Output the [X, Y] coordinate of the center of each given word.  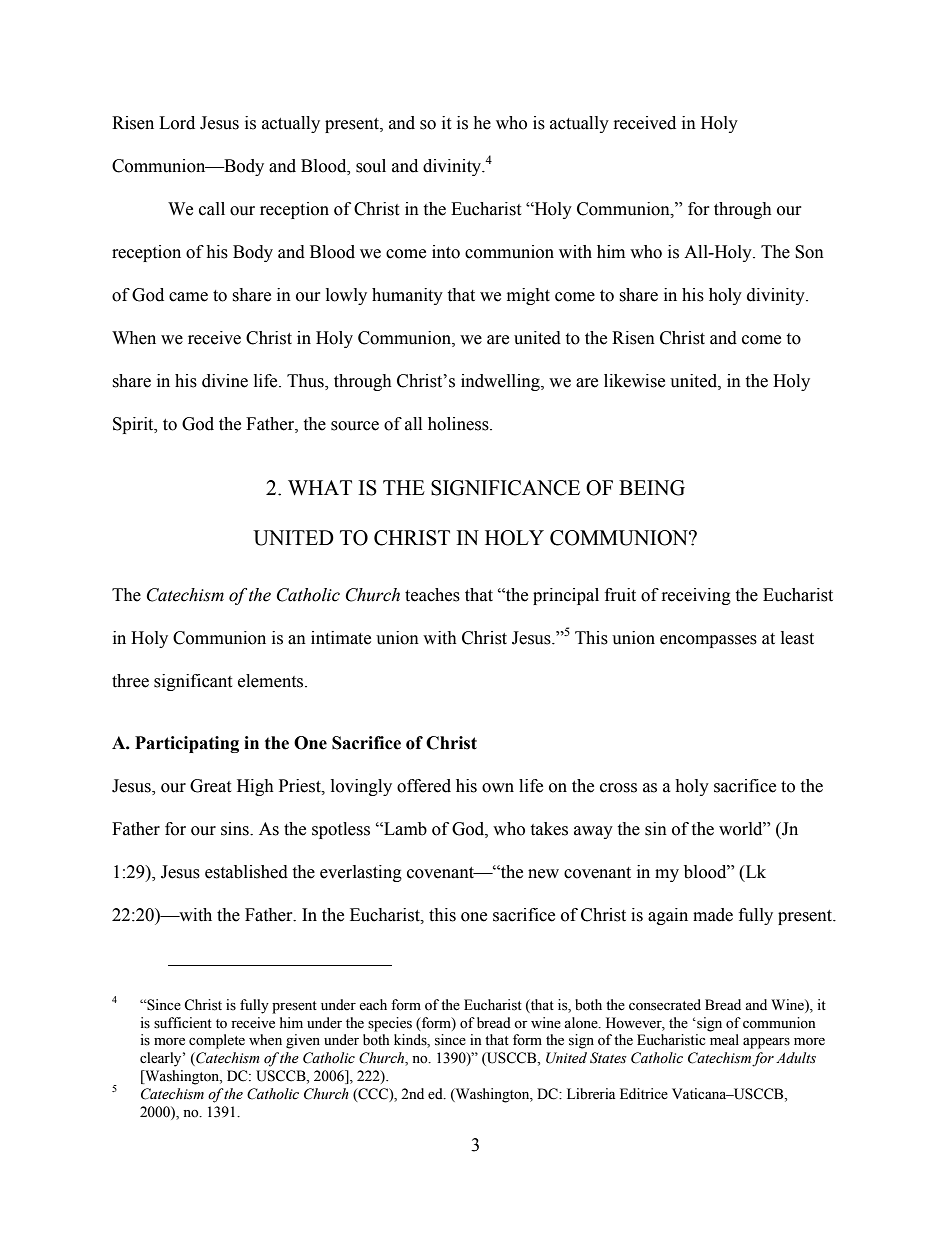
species [390, 1024]
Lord [177, 123]
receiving [696, 596]
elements [272, 681]
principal [566, 596]
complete [217, 1041]
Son [809, 252]
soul [371, 166]
